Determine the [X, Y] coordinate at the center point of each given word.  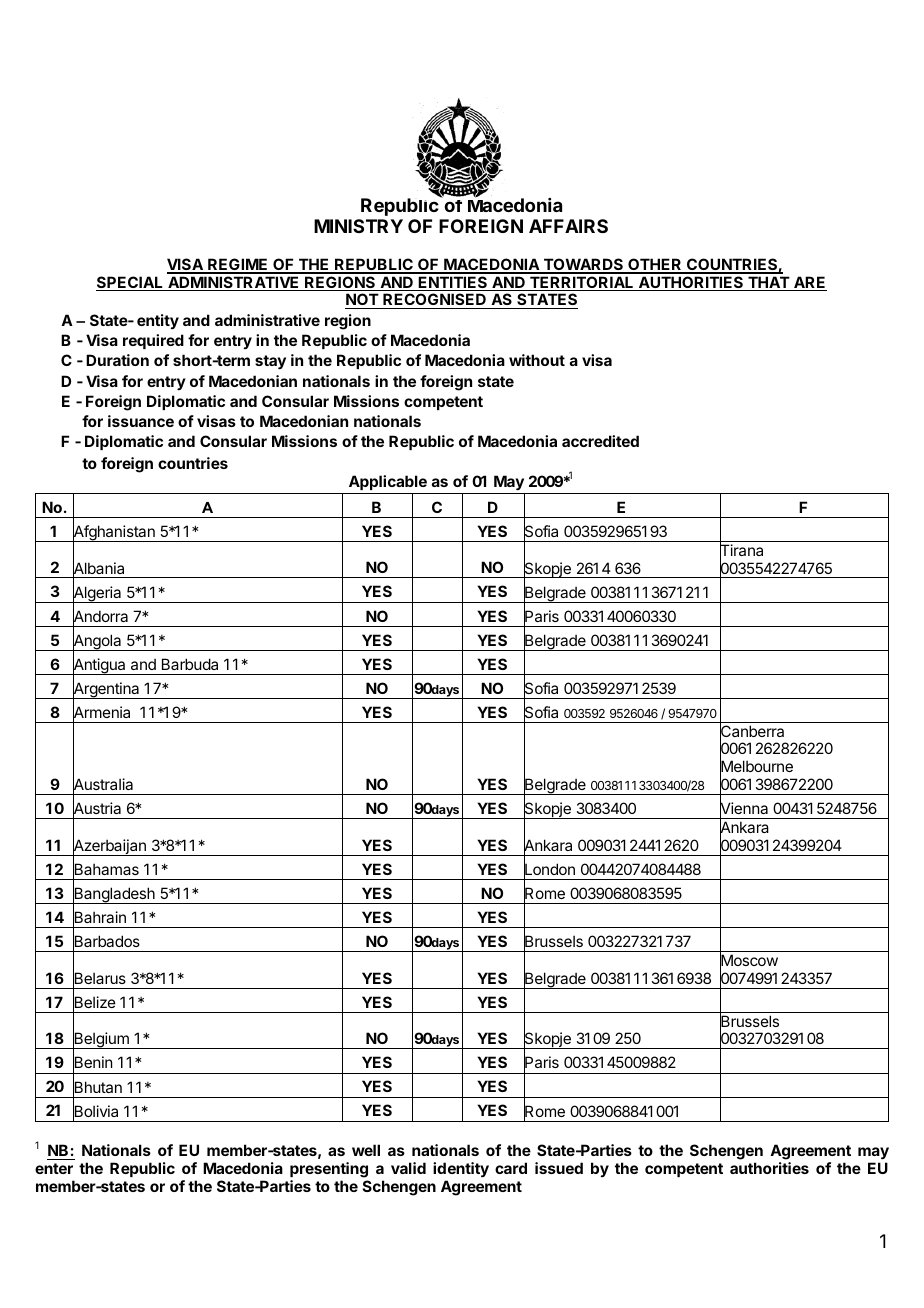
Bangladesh [114, 895]
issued [559, 1168]
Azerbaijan [109, 847]
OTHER [655, 265]
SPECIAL [130, 283]
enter [54, 1168]
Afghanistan [114, 533]
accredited [600, 441]
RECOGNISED [434, 301]
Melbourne [756, 767]
